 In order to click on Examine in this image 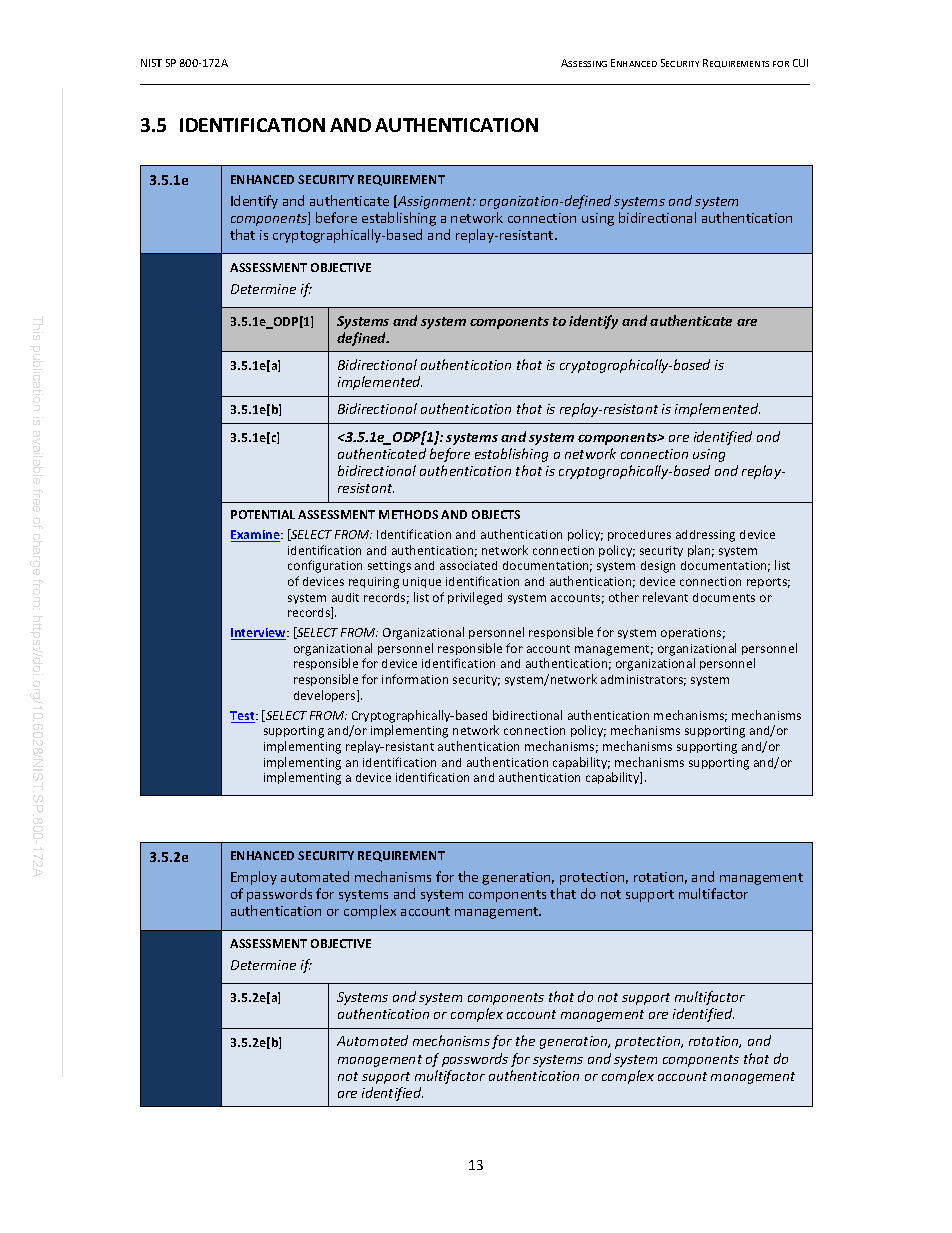, I will do `click(256, 536)`.
